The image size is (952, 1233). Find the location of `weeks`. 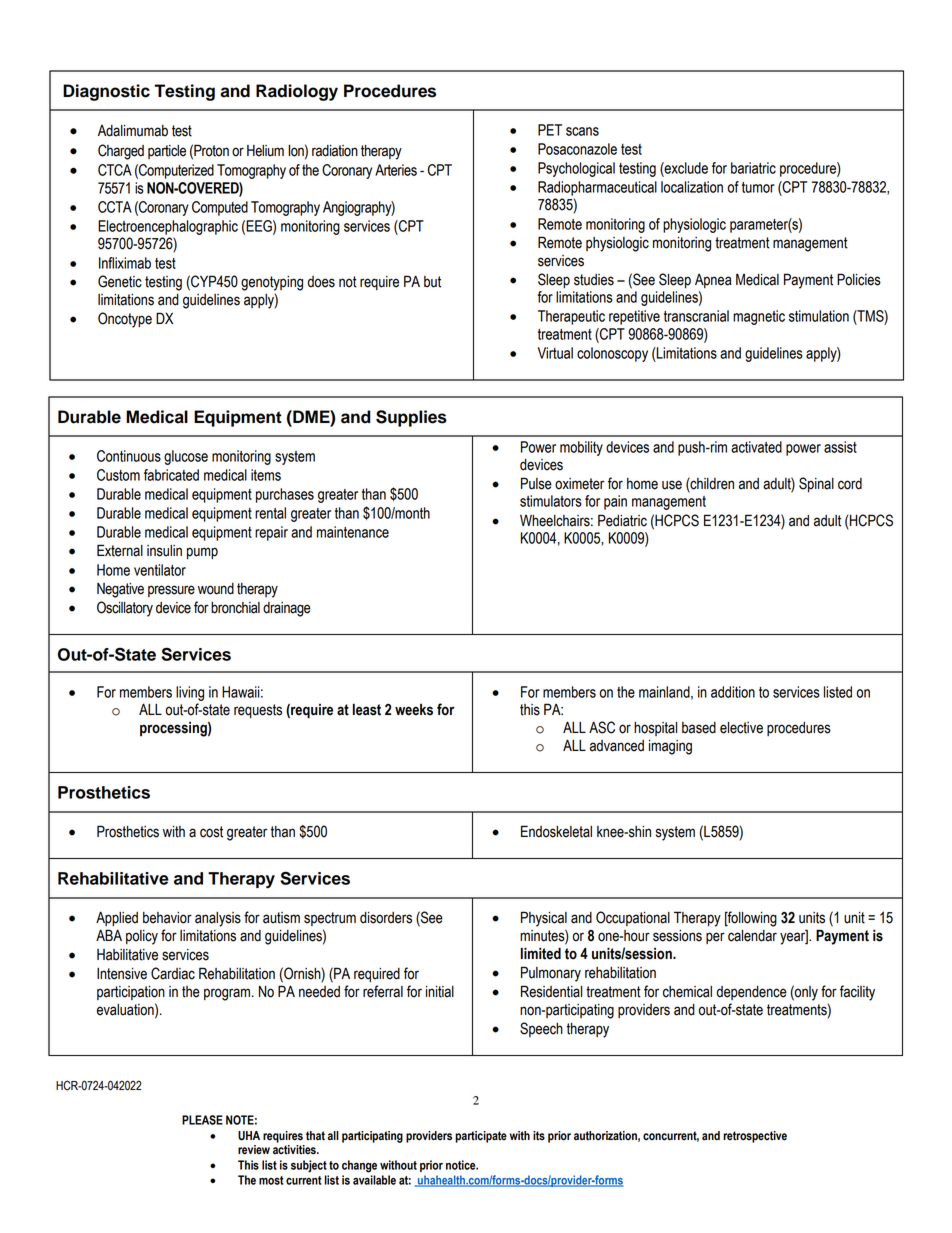

weeks is located at coordinates (414, 710).
